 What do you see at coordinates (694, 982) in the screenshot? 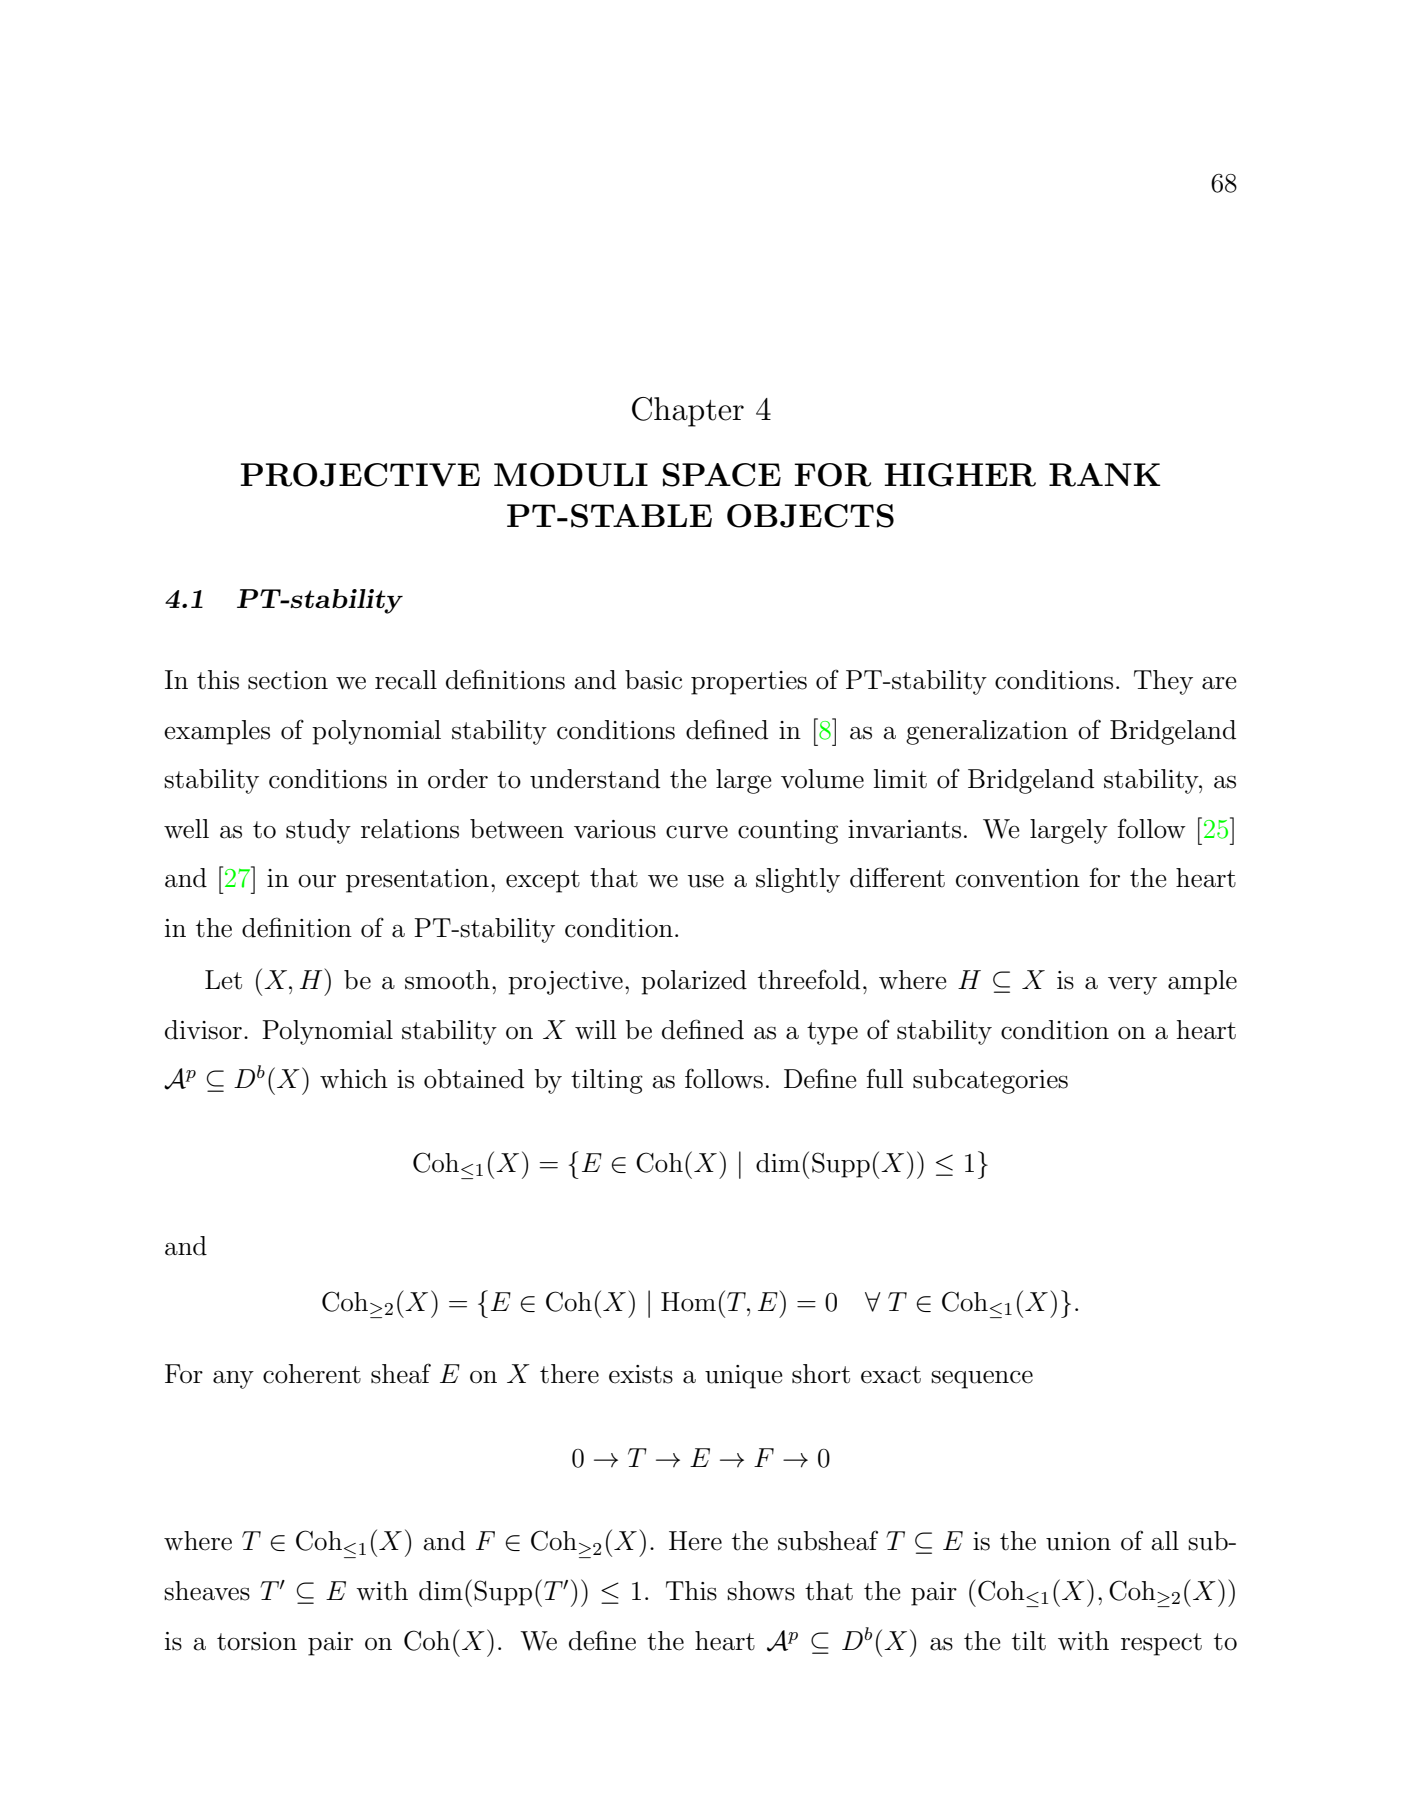
I see `polarized` at bounding box center [694, 982].
